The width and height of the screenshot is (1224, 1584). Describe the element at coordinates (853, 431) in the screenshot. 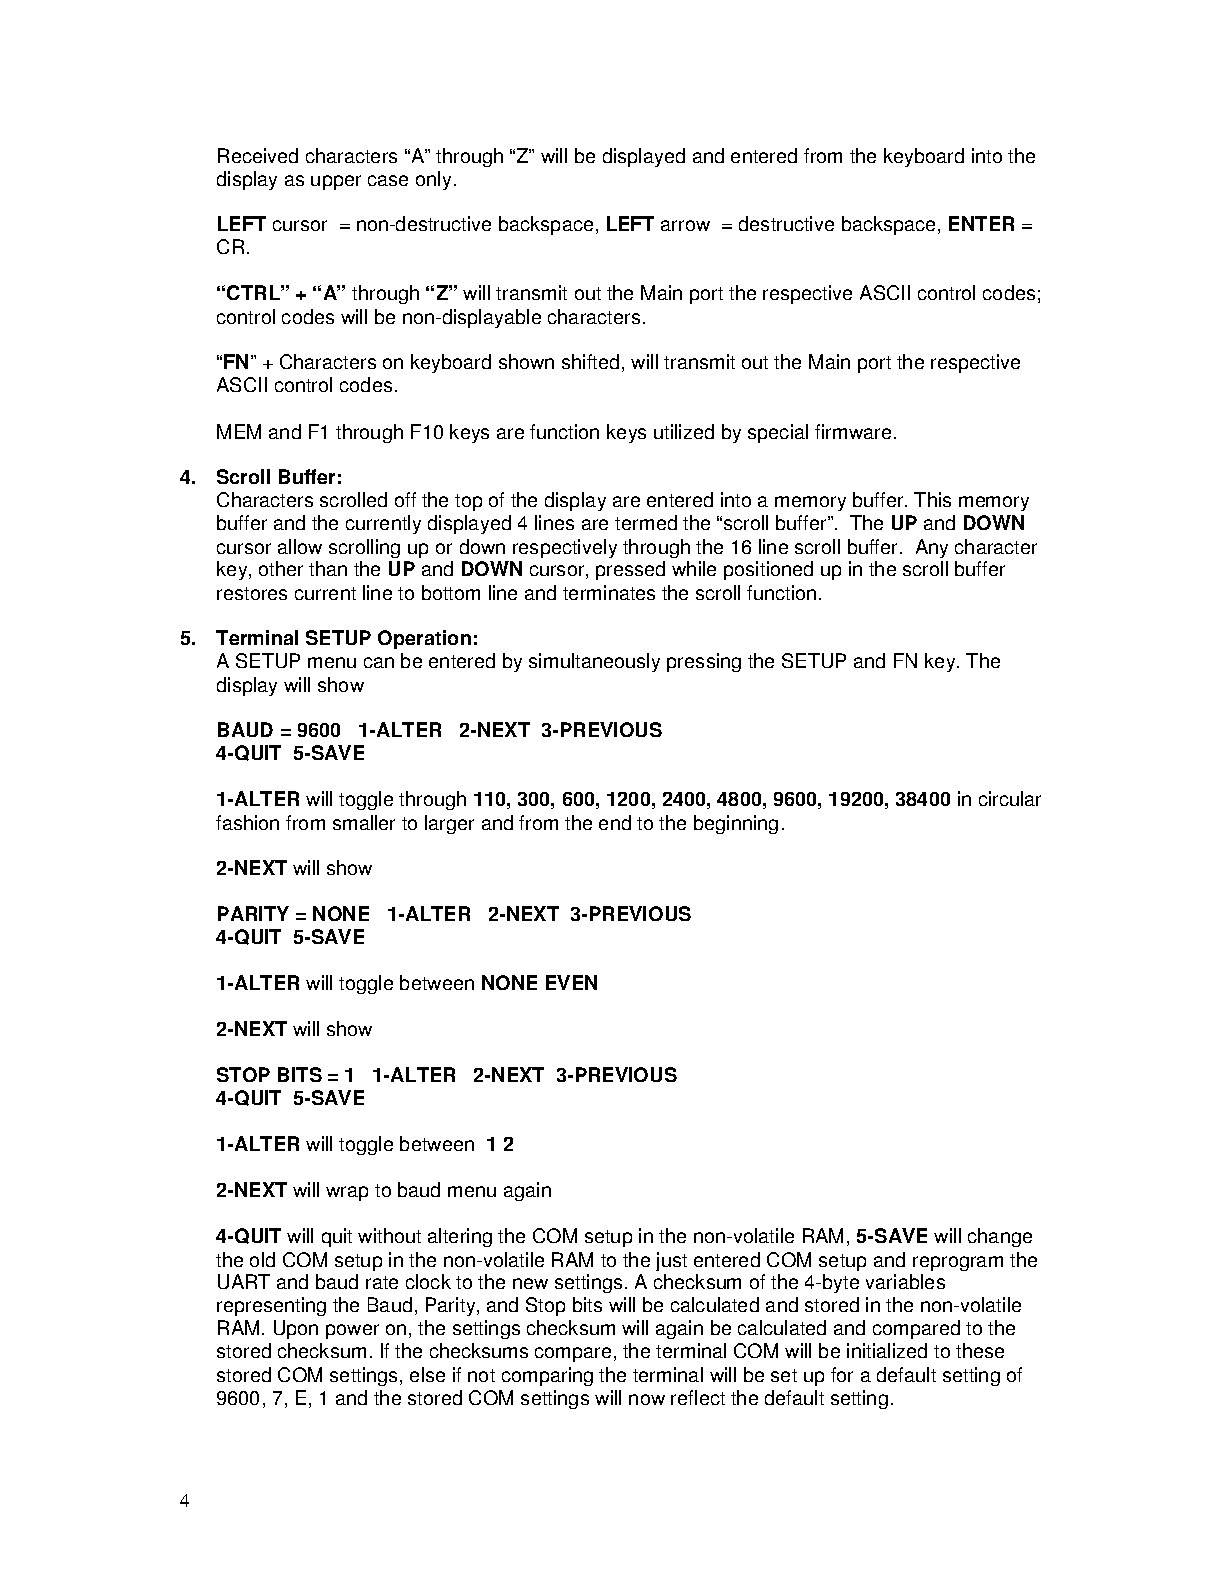

I see `firmware` at that location.
